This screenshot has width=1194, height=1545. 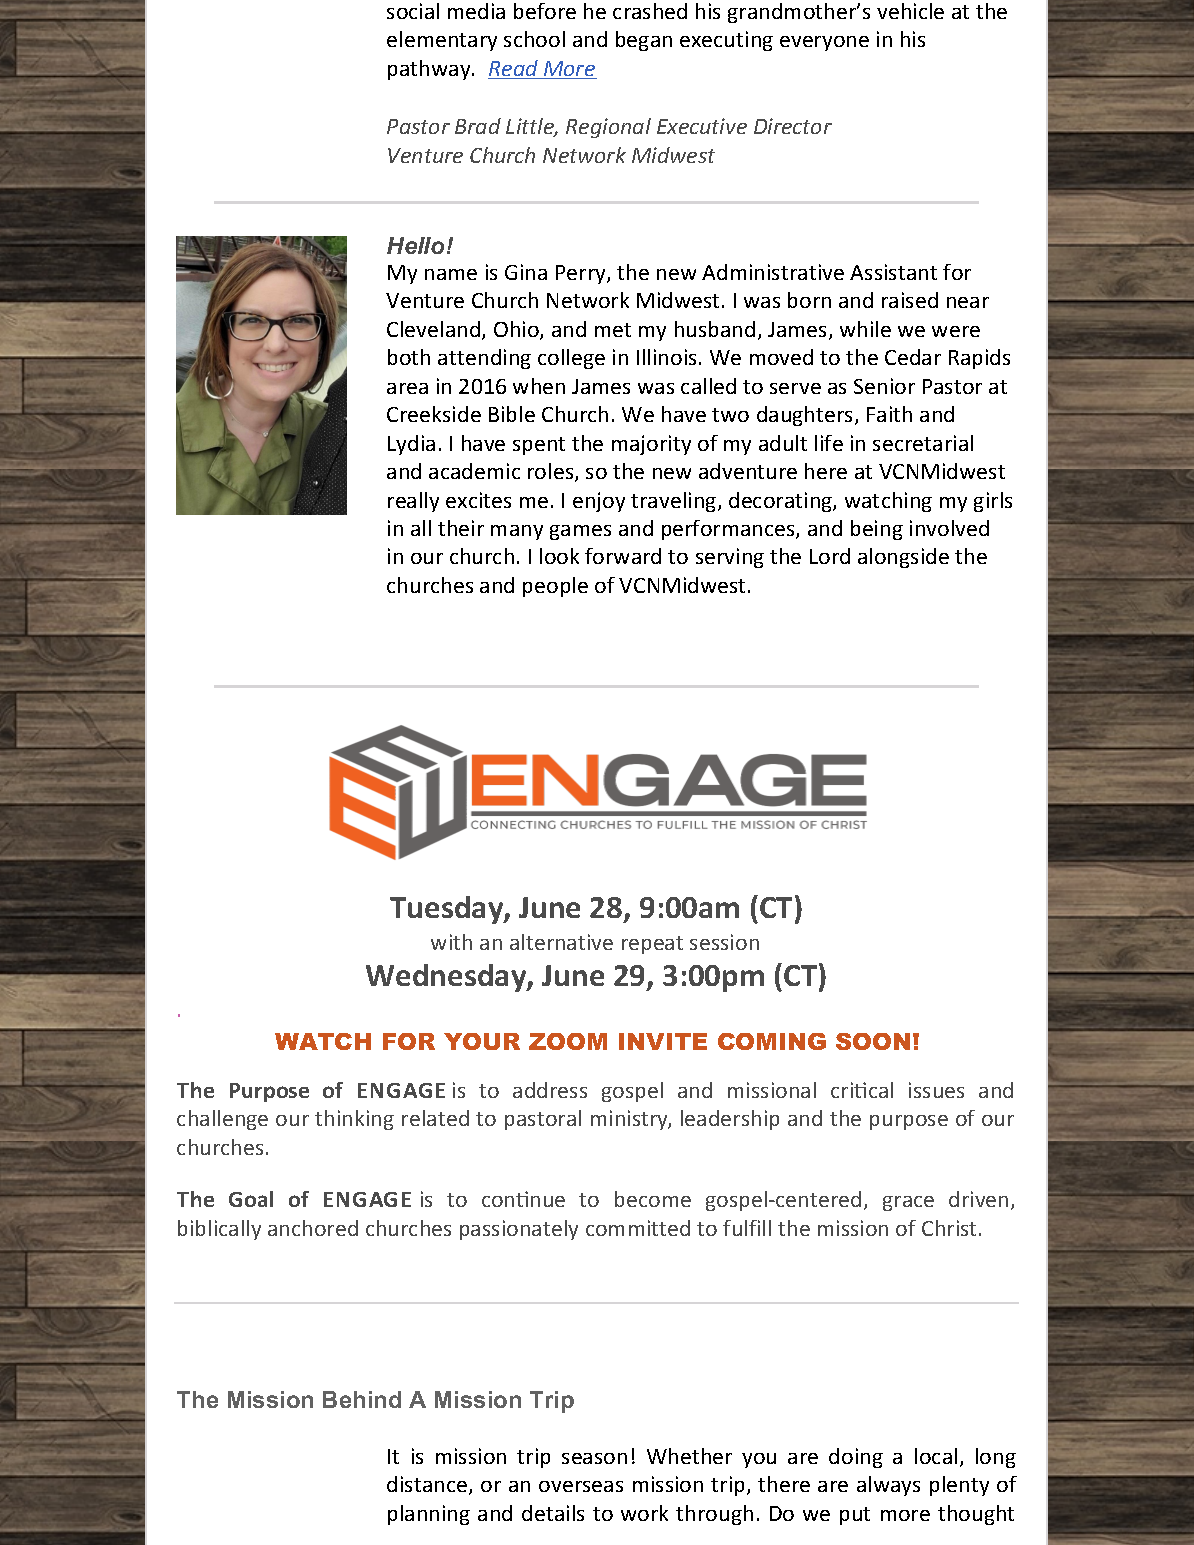 What do you see at coordinates (362, 1399) in the screenshot?
I see `Behind` at bounding box center [362, 1399].
